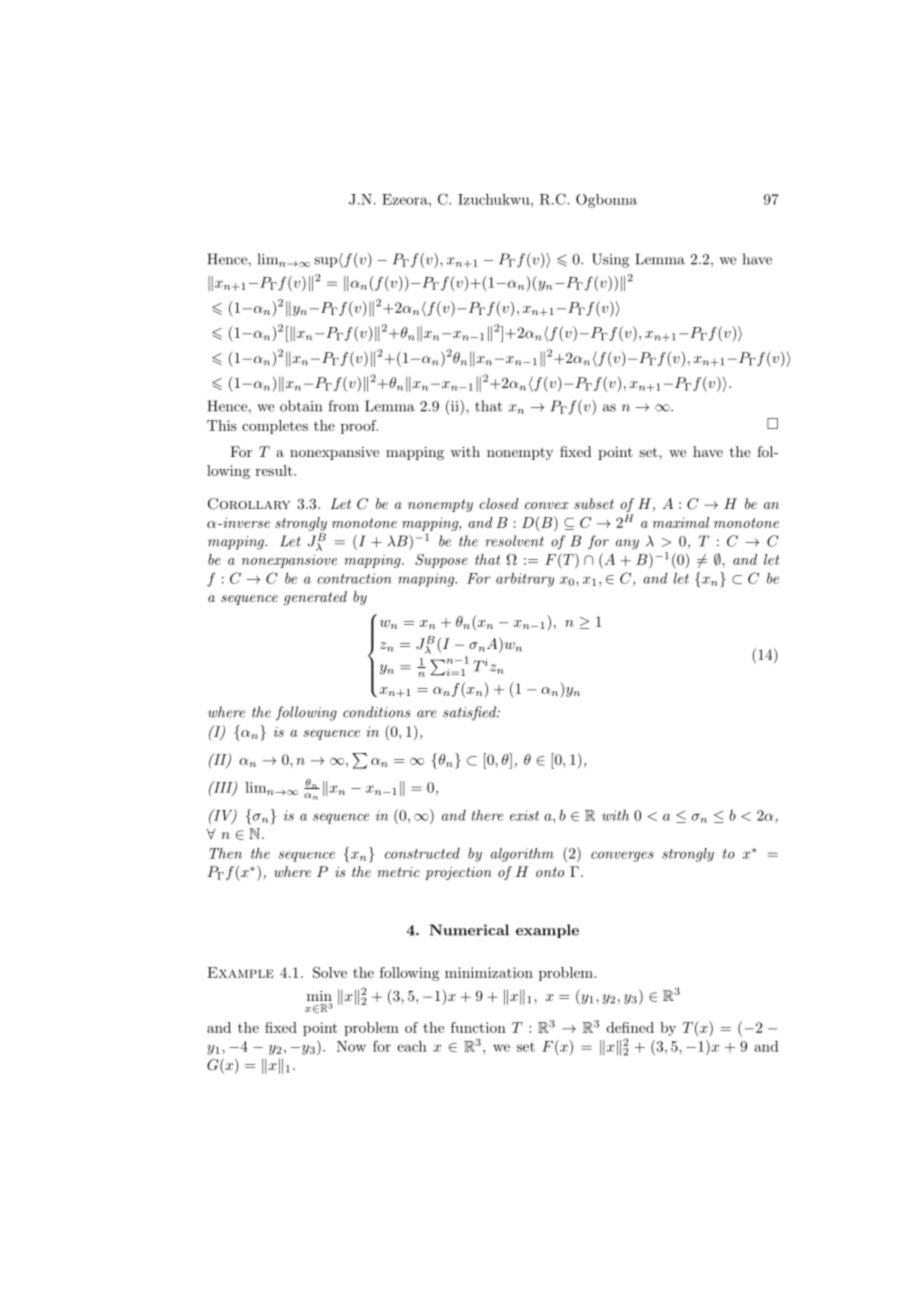  I want to click on generated, so click(315, 598).
